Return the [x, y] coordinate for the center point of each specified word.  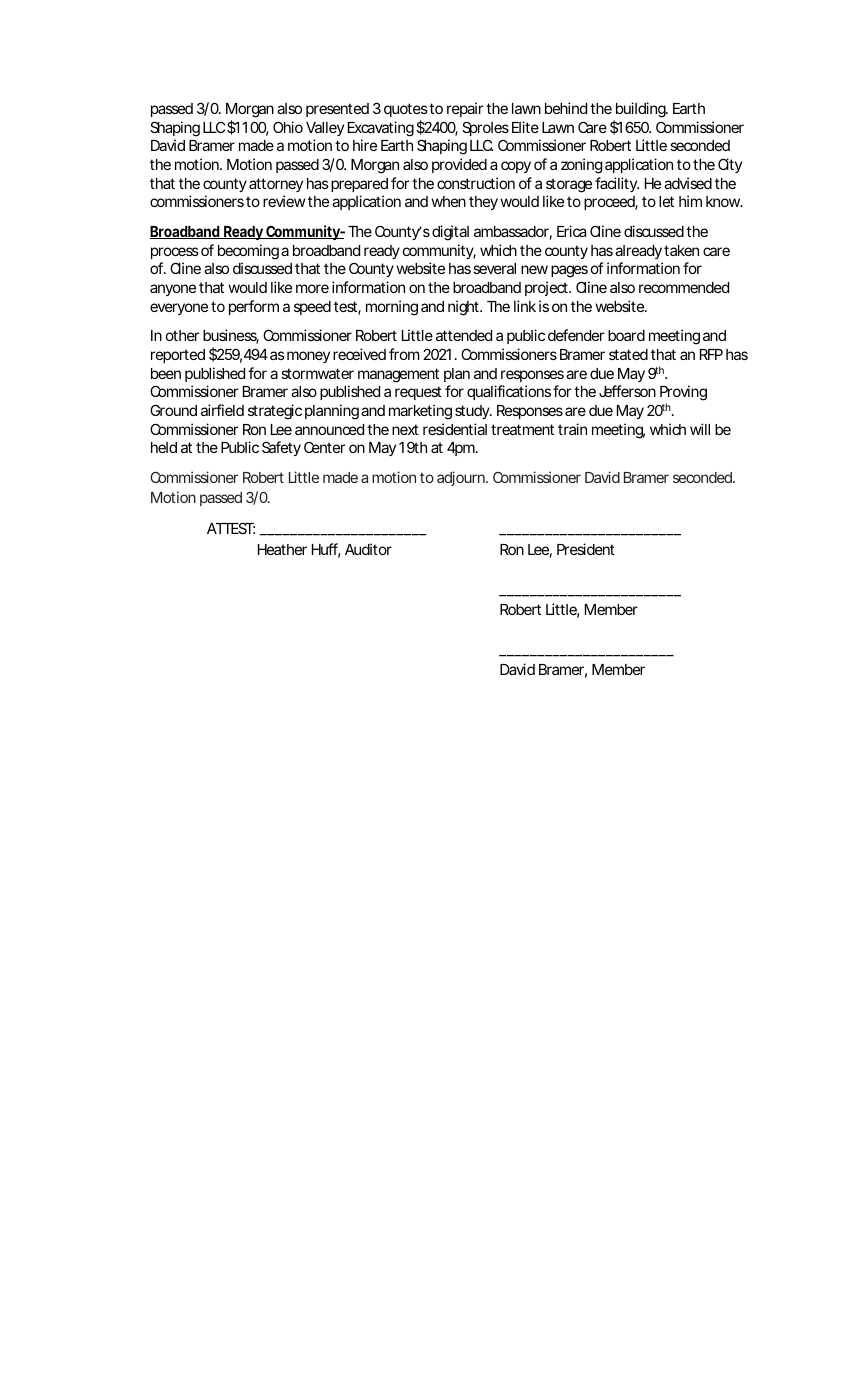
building [640, 111]
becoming [248, 252]
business [231, 336]
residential [455, 429]
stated [628, 354]
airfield [222, 410]
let [666, 201]
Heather [282, 549]
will [700, 429]
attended [464, 335]
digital [450, 233]
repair [465, 109]
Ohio [288, 127]
